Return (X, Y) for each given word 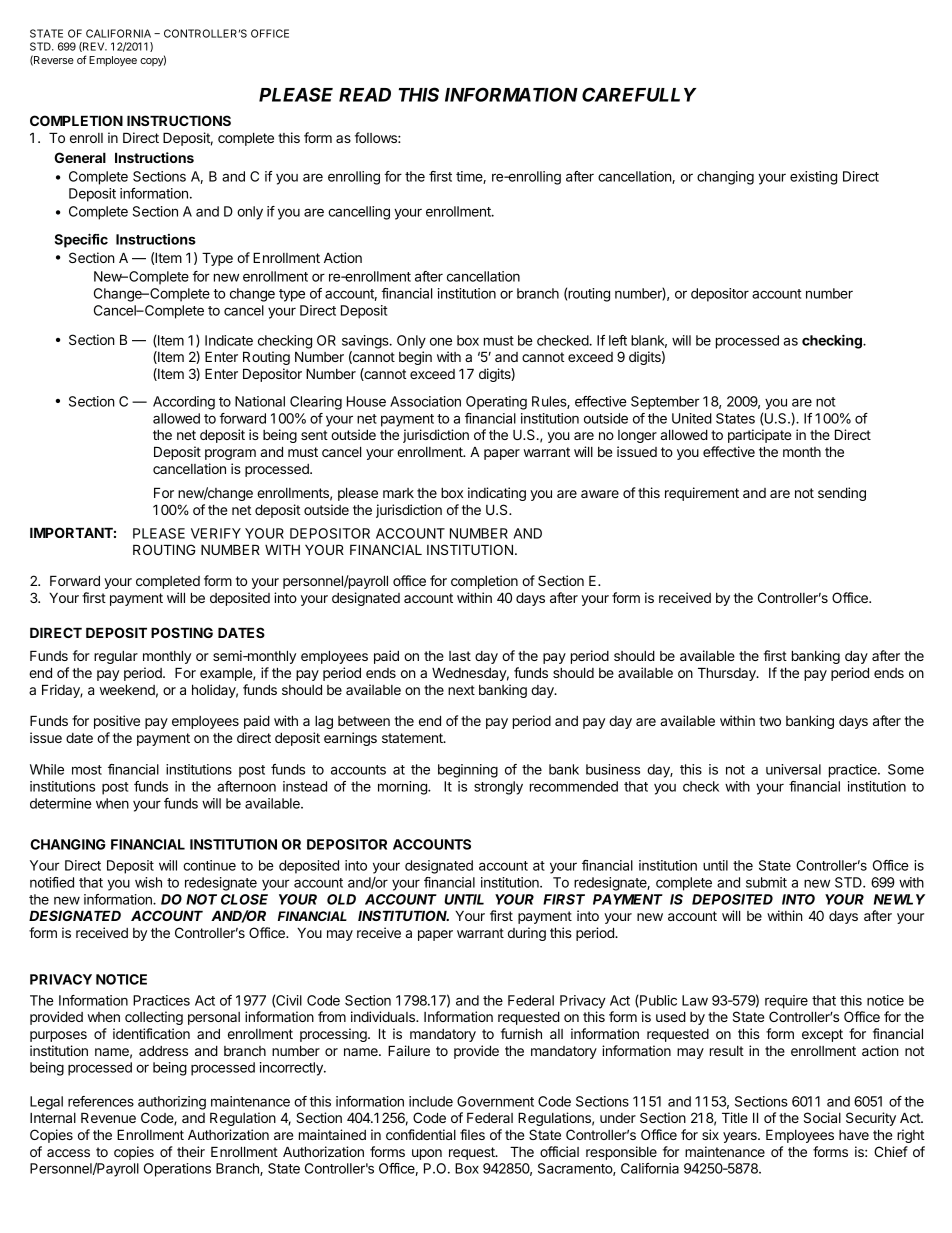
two (770, 721)
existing (813, 178)
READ (365, 95)
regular (116, 657)
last (460, 656)
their (191, 1151)
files (472, 1134)
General (80, 157)
